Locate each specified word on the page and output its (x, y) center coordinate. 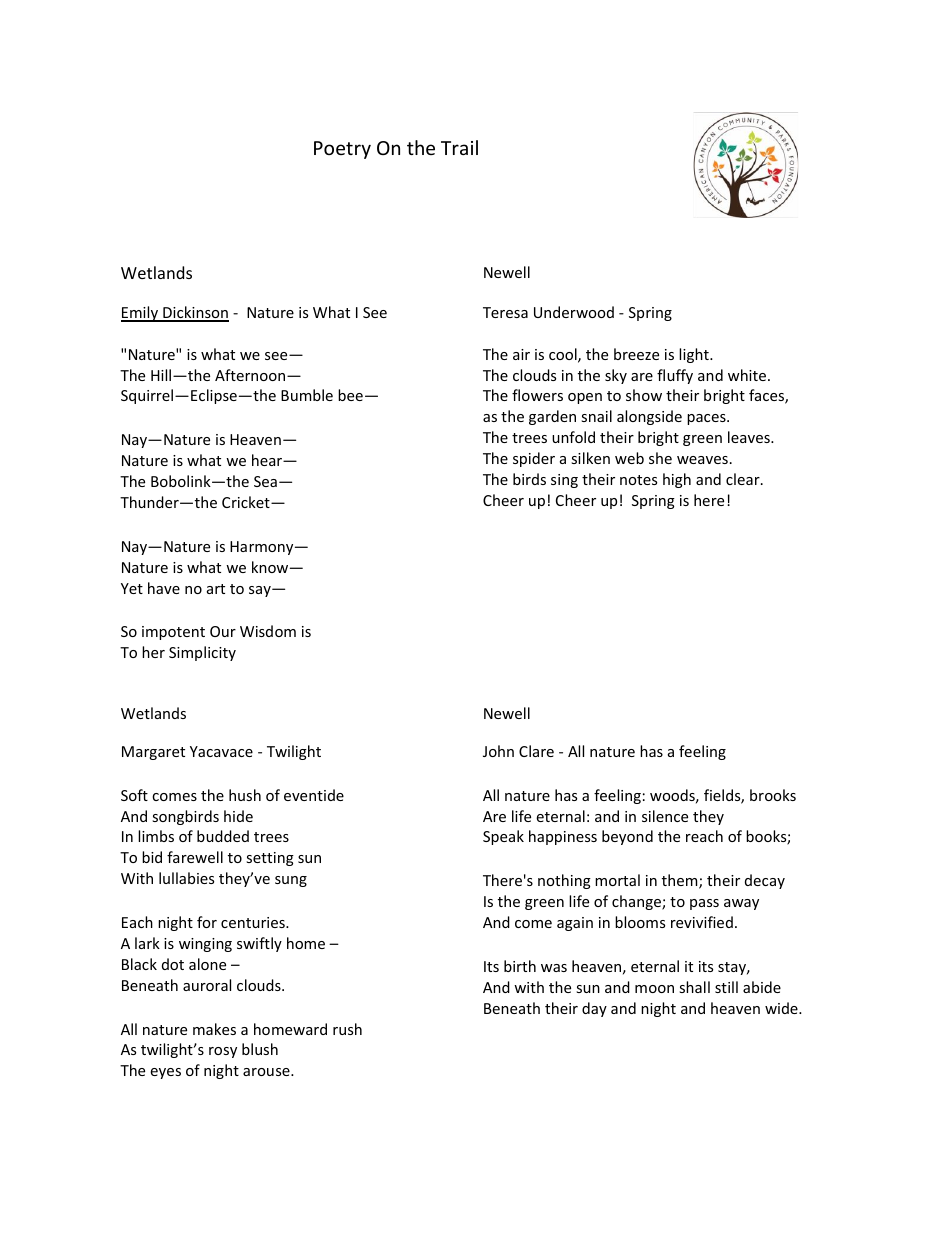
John (498, 751)
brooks (773, 795)
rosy (223, 1052)
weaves (702, 460)
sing (564, 481)
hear (268, 460)
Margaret (153, 753)
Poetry (342, 150)
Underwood (574, 312)
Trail (459, 147)
